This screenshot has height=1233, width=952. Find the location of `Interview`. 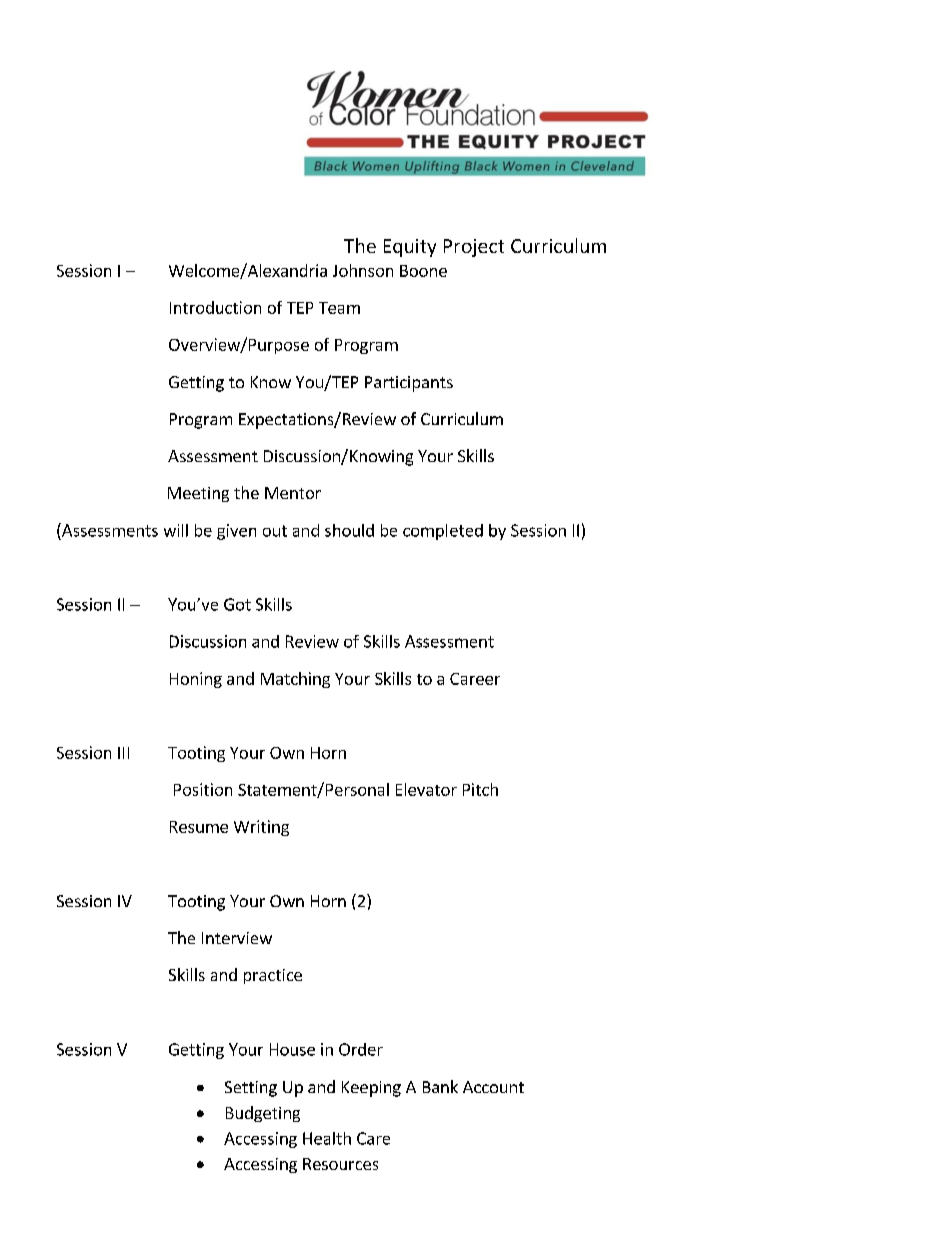

Interview is located at coordinates (237, 938).
